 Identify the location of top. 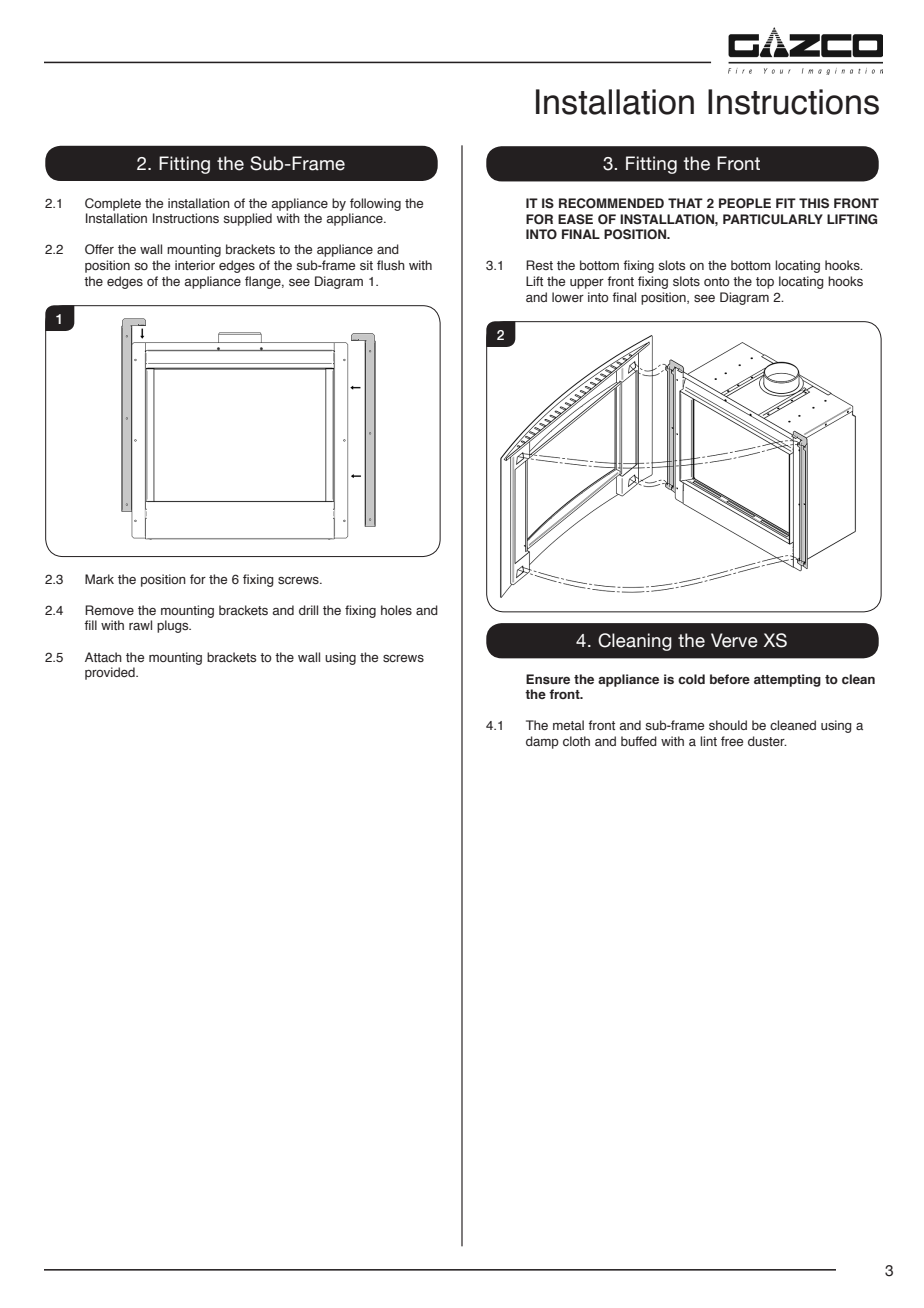
(765, 283).
